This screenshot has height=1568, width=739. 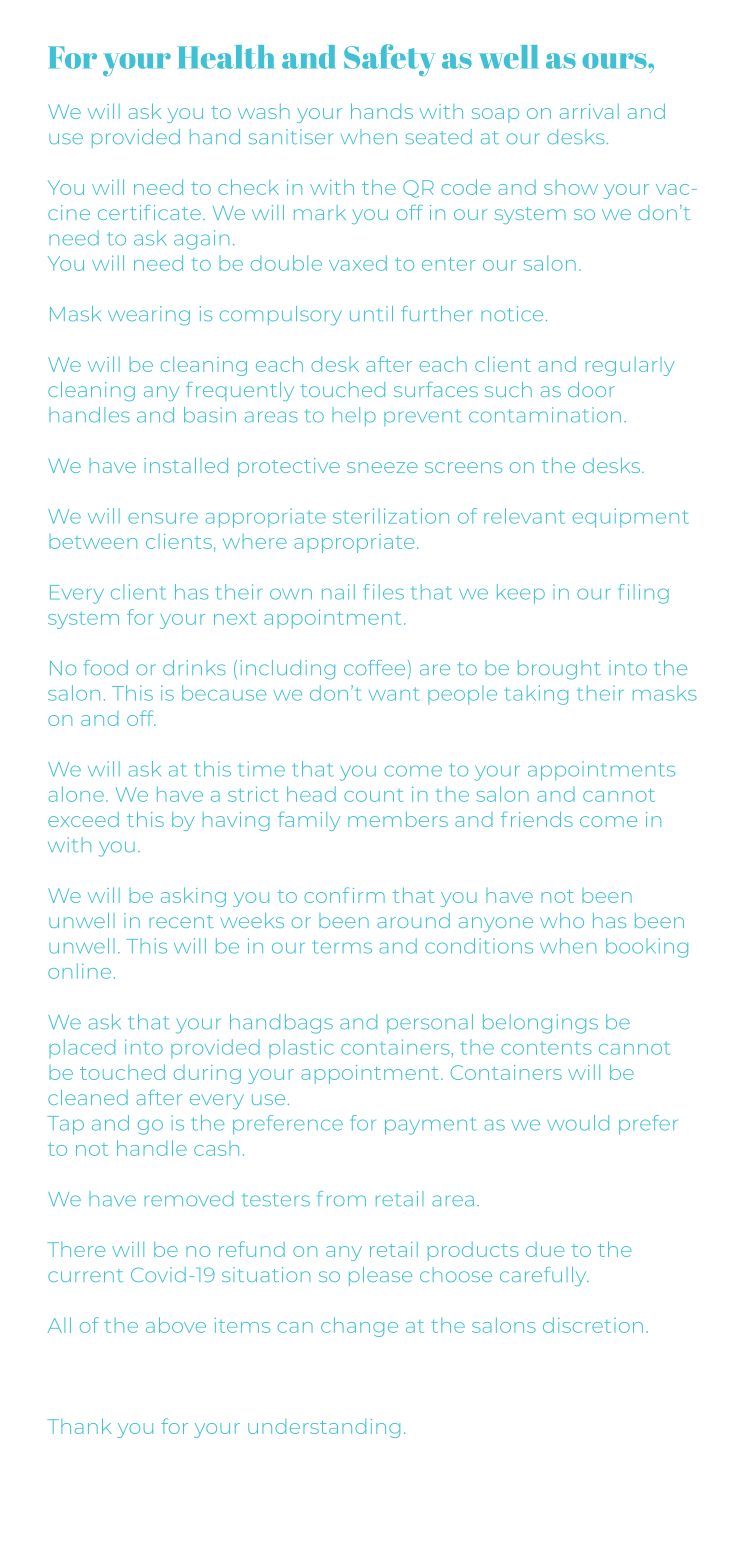 What do you see at coordinates (536, 695) in the screenshot?
I see `taking` at bounding box center [536, 695].
